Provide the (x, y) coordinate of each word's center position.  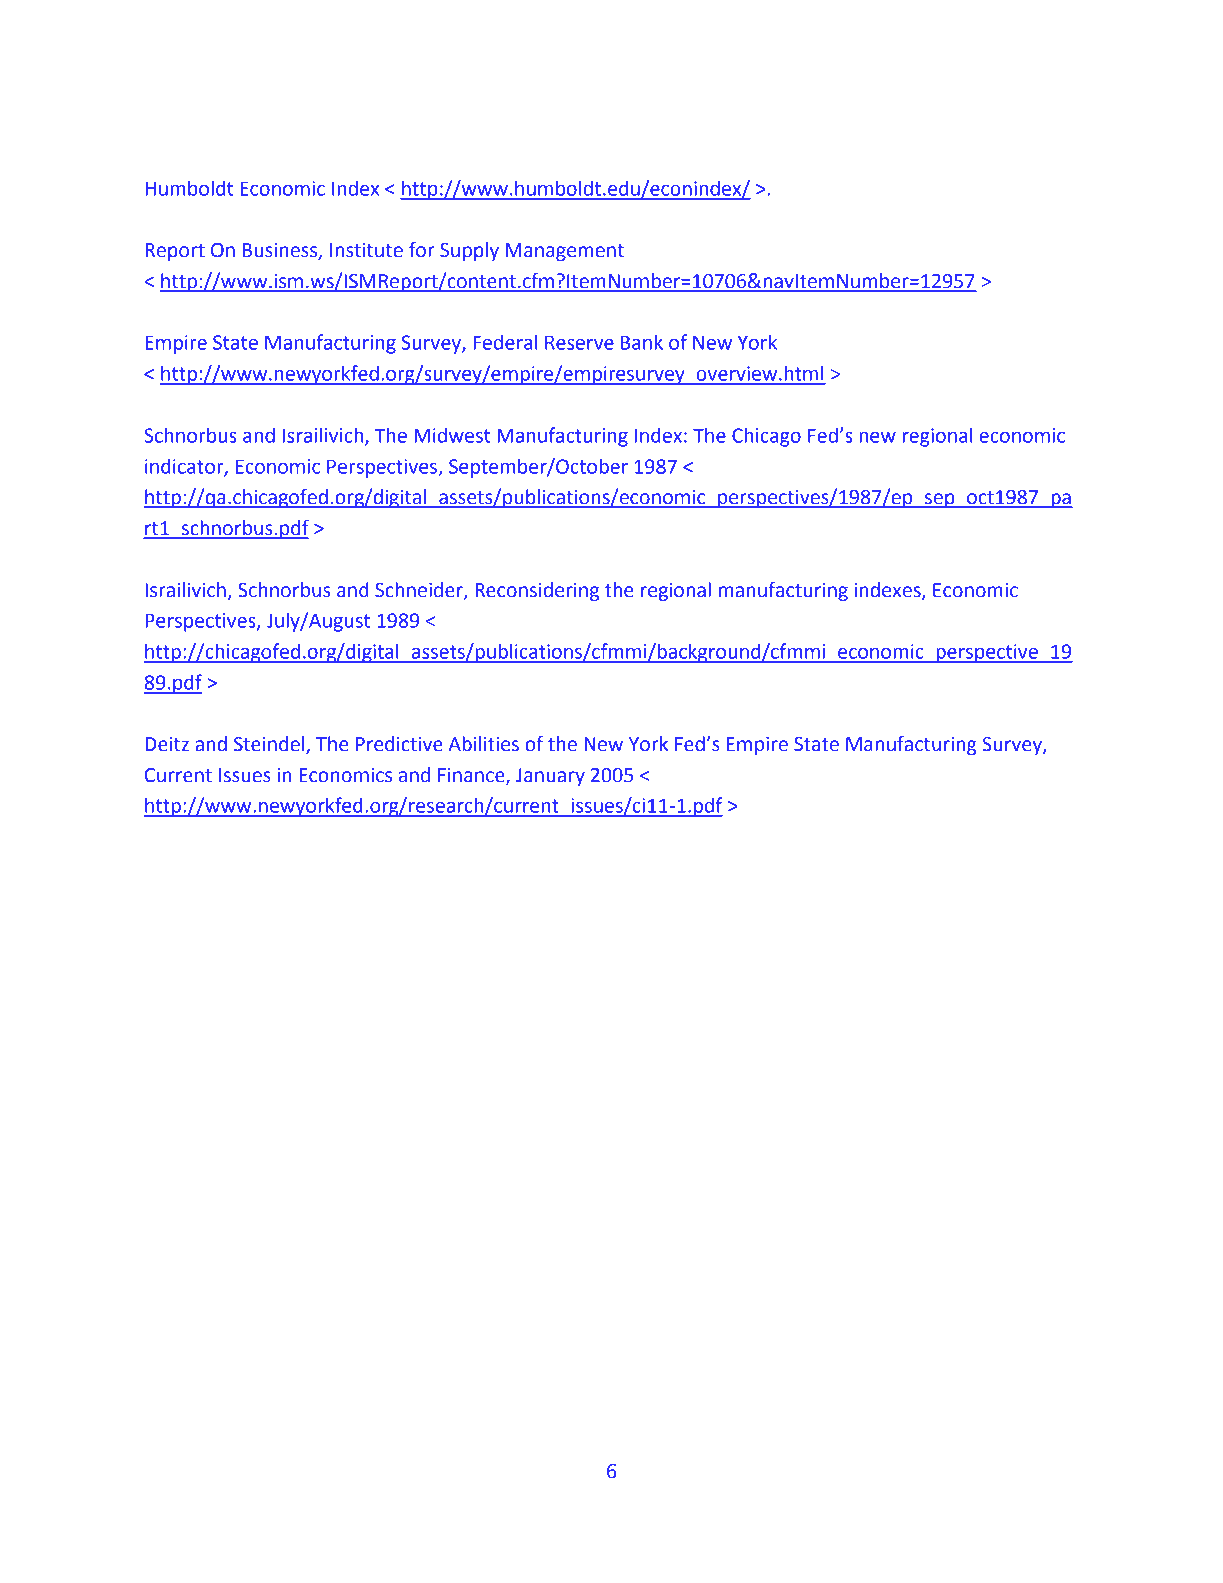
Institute (366, 250)
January (550, 777)
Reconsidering (537, 591)
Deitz (167, 744)
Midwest (452, 435)
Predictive (399, 744)
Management (565, 252)
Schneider (420, 590)
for (422, 250)
